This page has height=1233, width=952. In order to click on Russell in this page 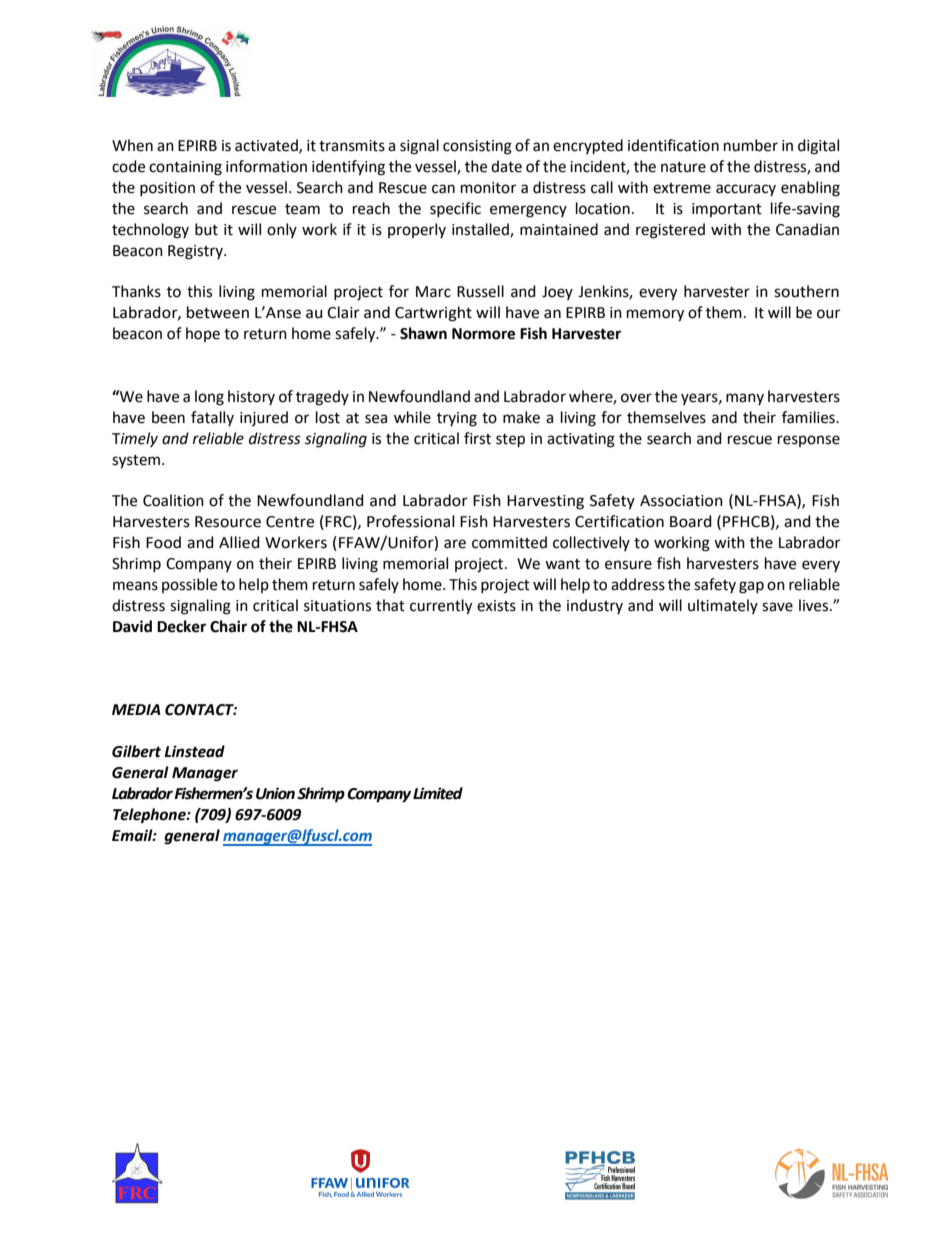, I will do `click(480, 291)`.
